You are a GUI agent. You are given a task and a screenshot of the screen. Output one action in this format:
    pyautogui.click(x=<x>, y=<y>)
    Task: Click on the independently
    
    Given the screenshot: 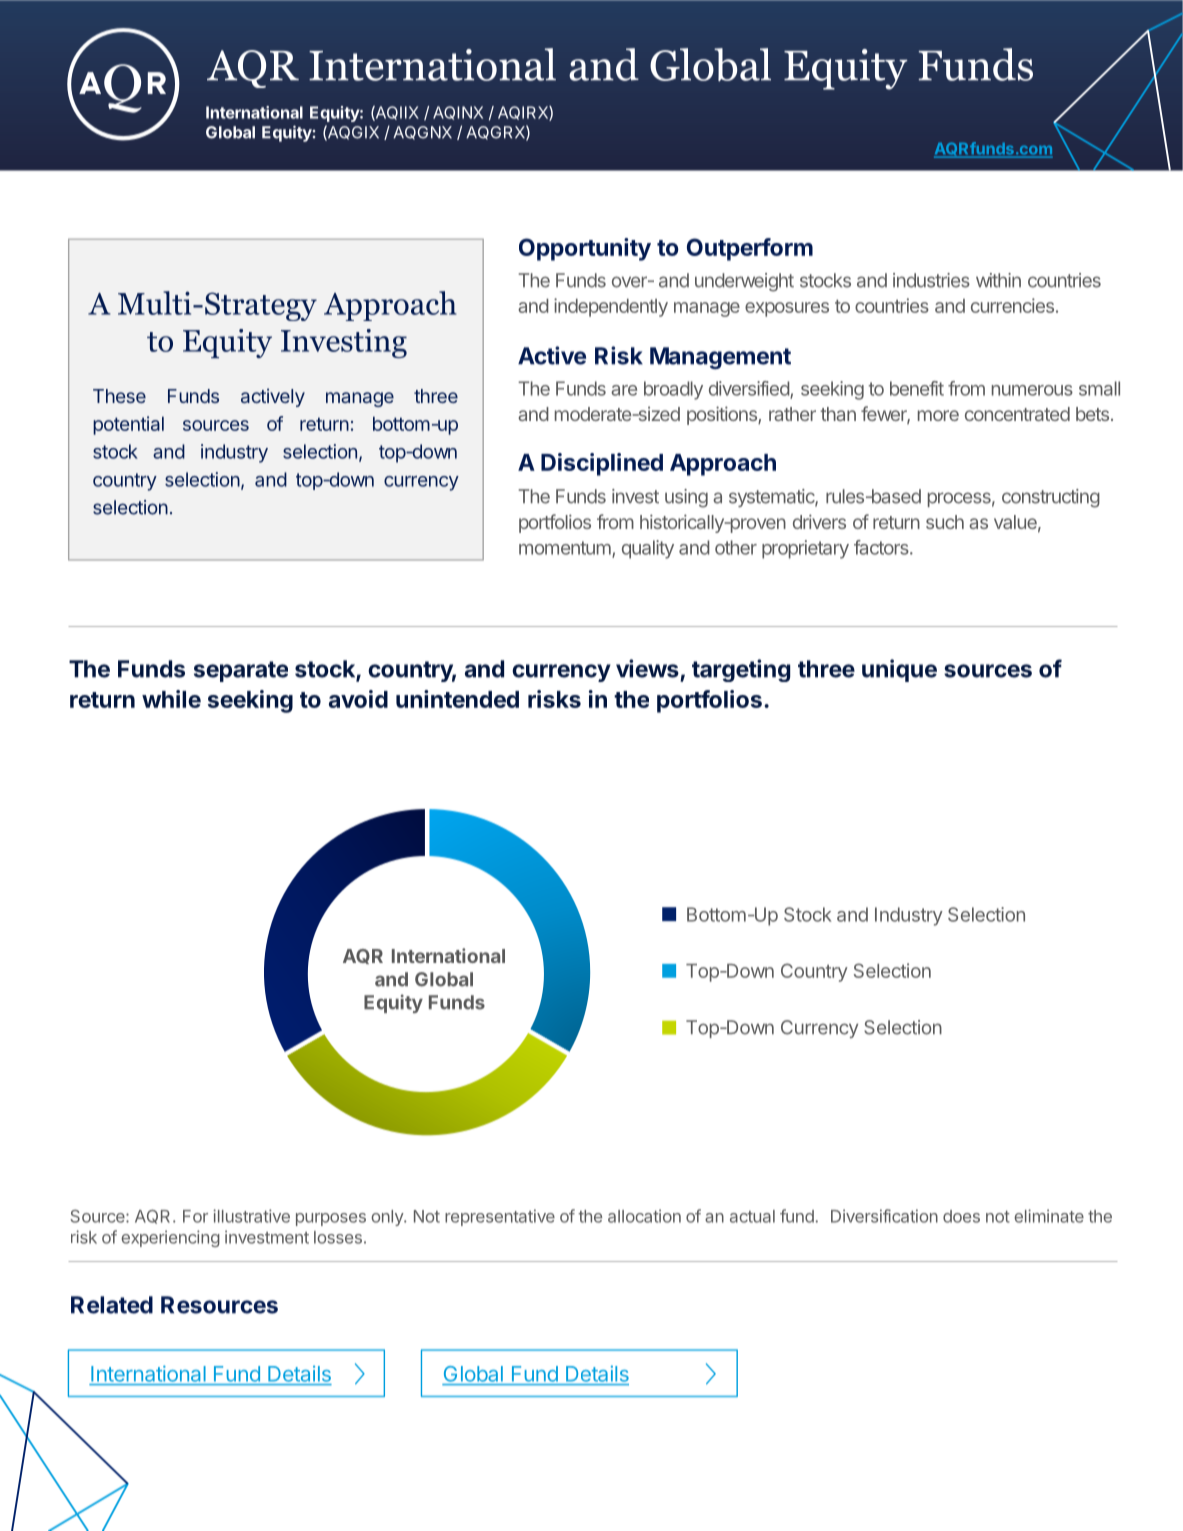 What is the action you would take?
    pyautogui.click(x=611, y=307)
